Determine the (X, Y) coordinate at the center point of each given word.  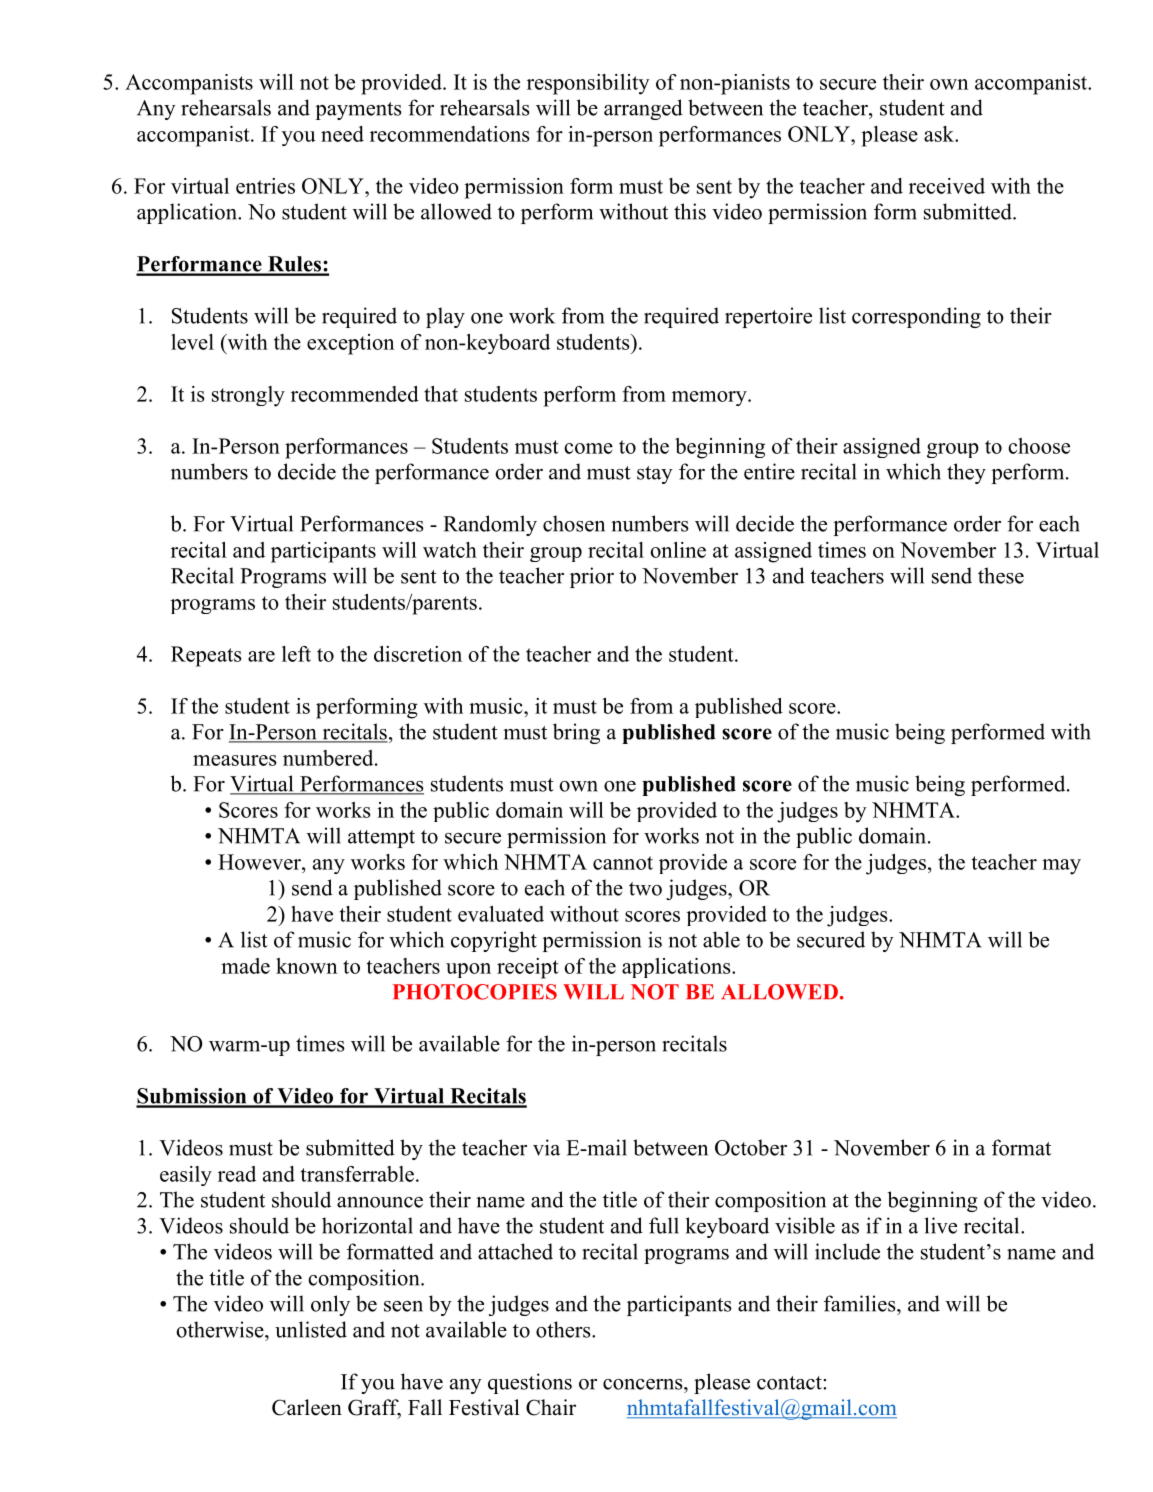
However (260, 862)
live (941, 1225)
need (342, 134)
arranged (643, 109)
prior (592, 577)
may (1061, 867)
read (237, 1174)
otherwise (221, 1329)
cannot (623, 863)
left (296, 654)
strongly (248, 396)
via (546, 1147)
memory (710, 398)
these (1001, 575)
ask (940, 134)
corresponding (916, 317)
